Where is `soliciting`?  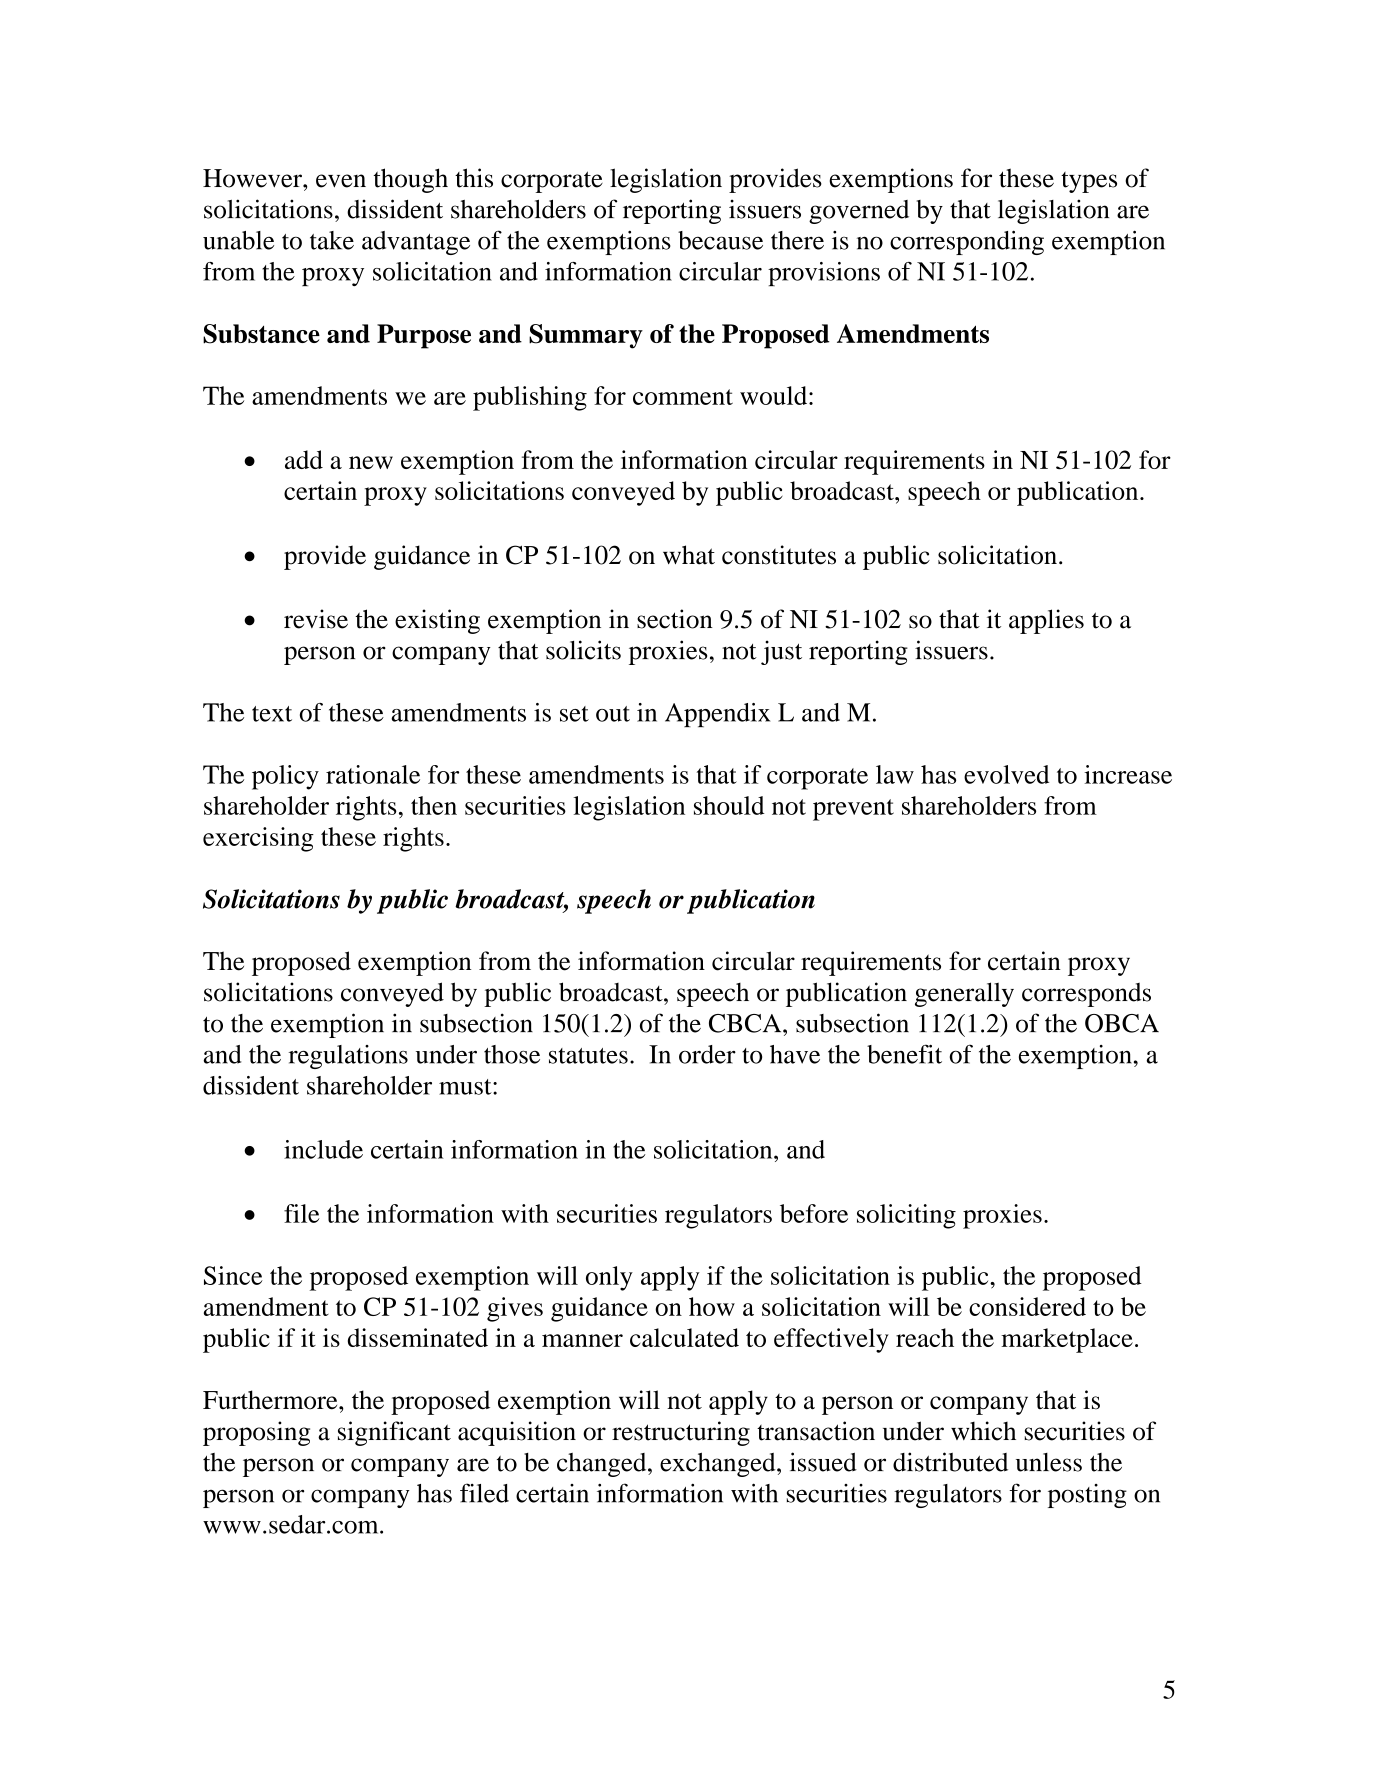
soliciting is located at coordinates (906, 1216).
